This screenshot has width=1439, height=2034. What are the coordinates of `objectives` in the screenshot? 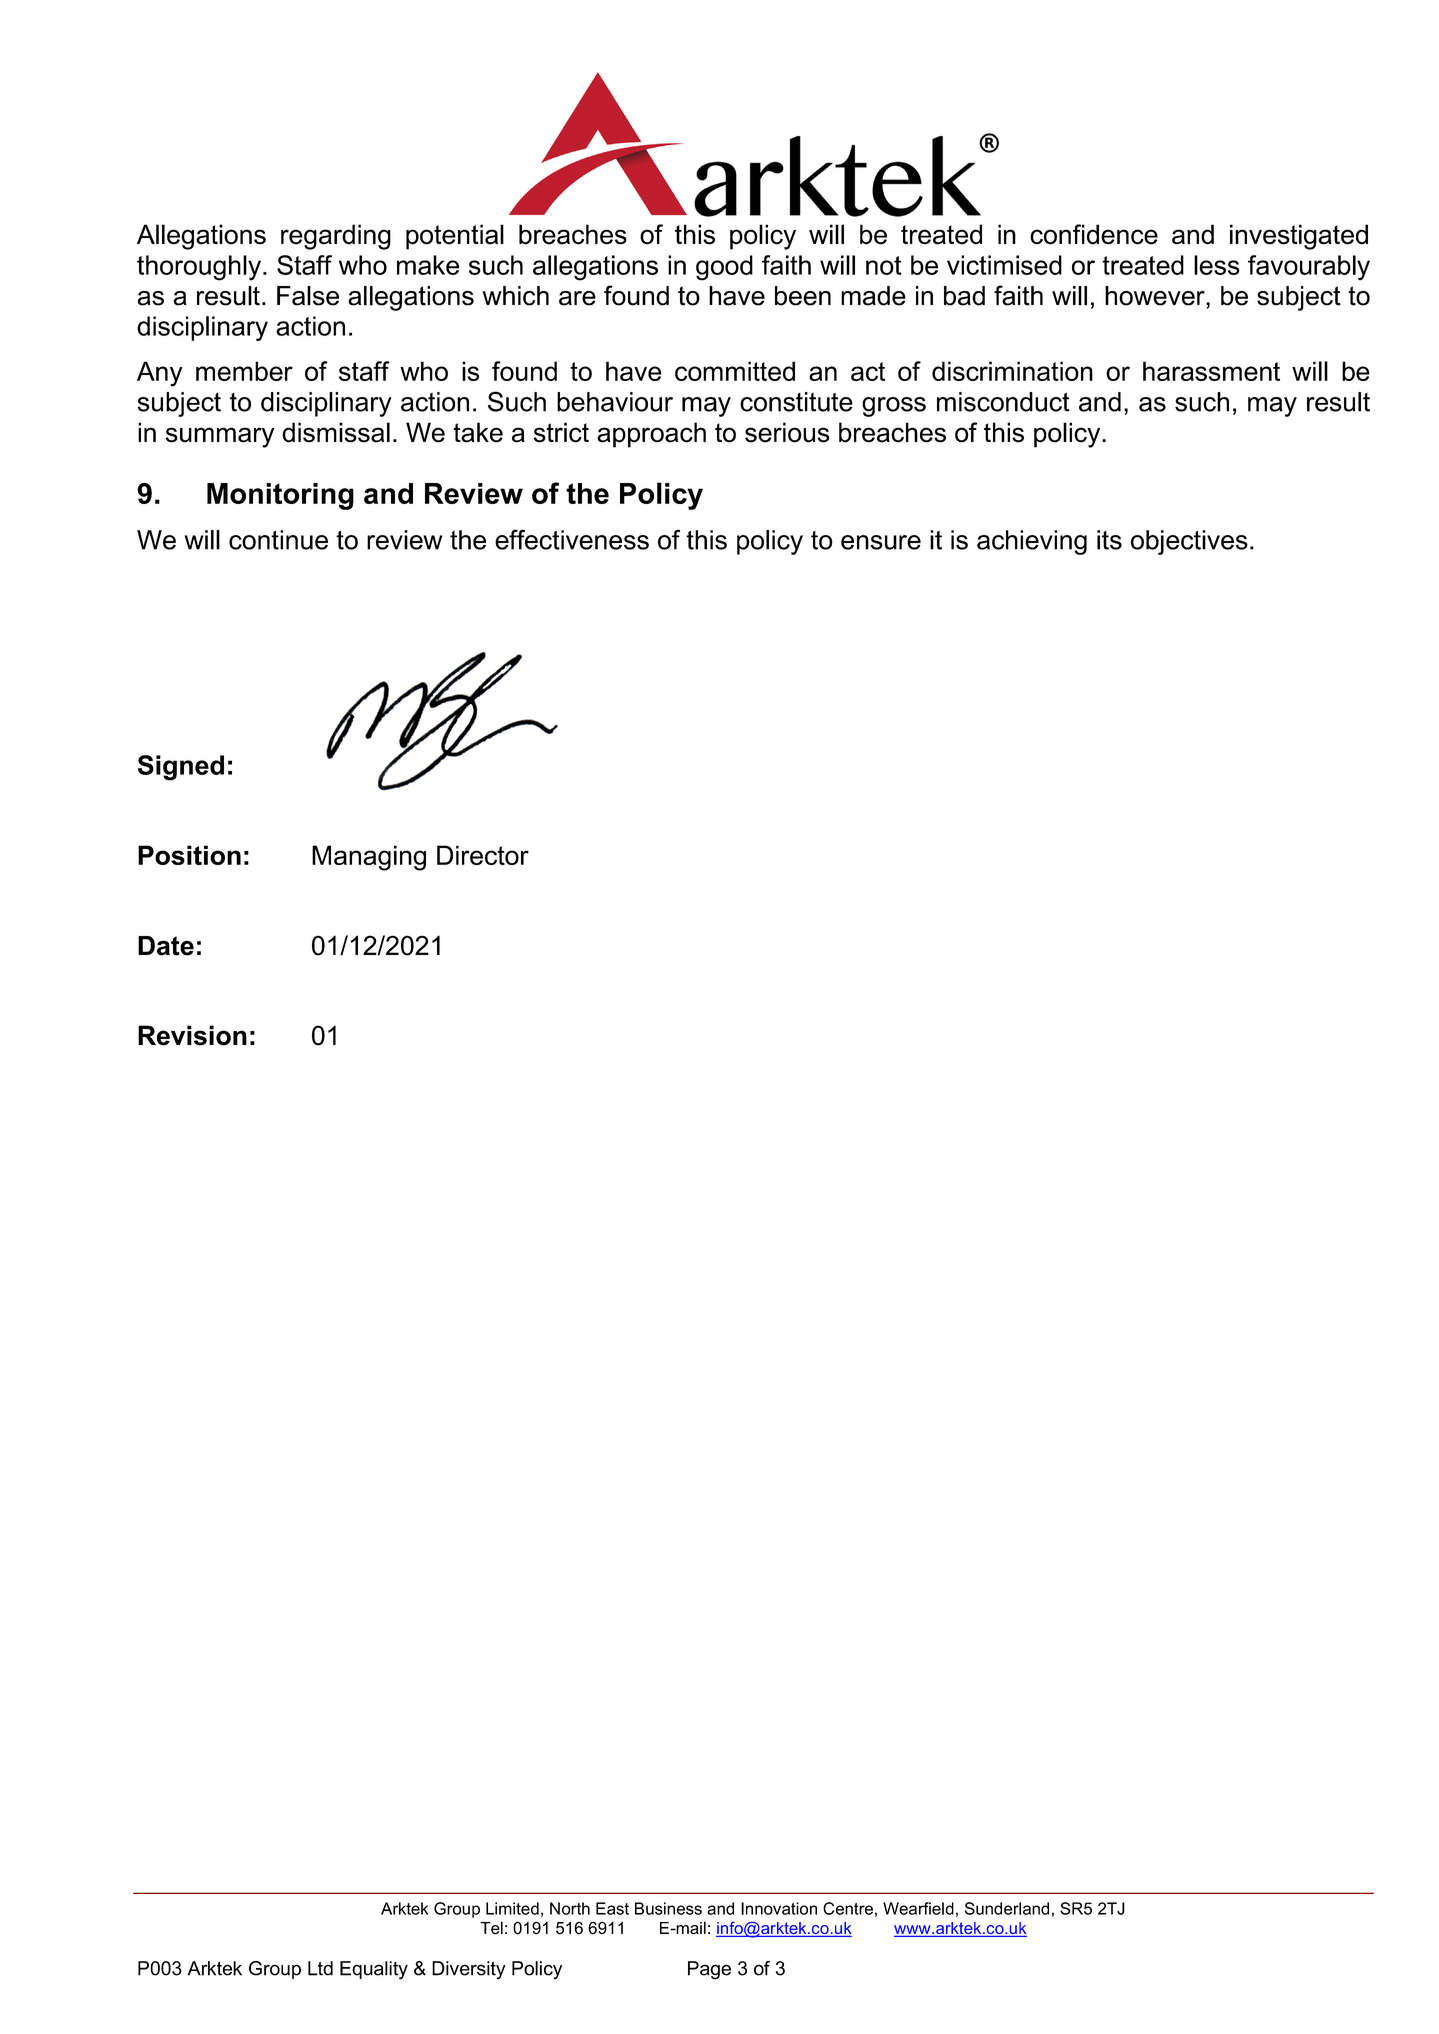 It's located at (1189, 542).
